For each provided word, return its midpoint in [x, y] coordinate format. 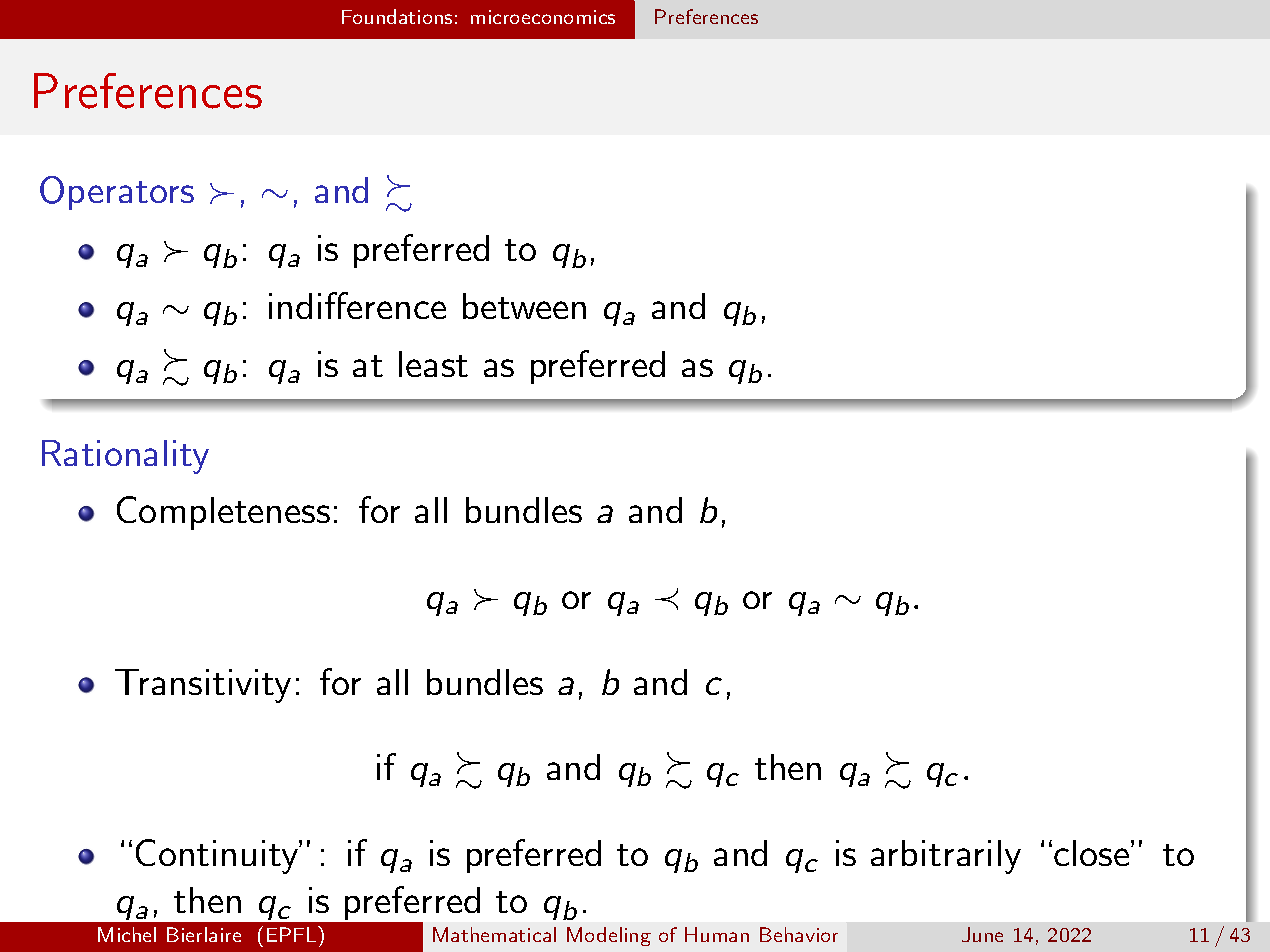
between [524, 306]
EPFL [293, 934]
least [433, 364]
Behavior [799, 934]
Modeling [609, 936]
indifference [357, 305]
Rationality [125, 457]
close [1093, 853]
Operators [117, 193]
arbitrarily [946, 857]
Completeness [223, 513]
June [982, 934]
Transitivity [203, 686]
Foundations [397, 16]
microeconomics [543, 17]
